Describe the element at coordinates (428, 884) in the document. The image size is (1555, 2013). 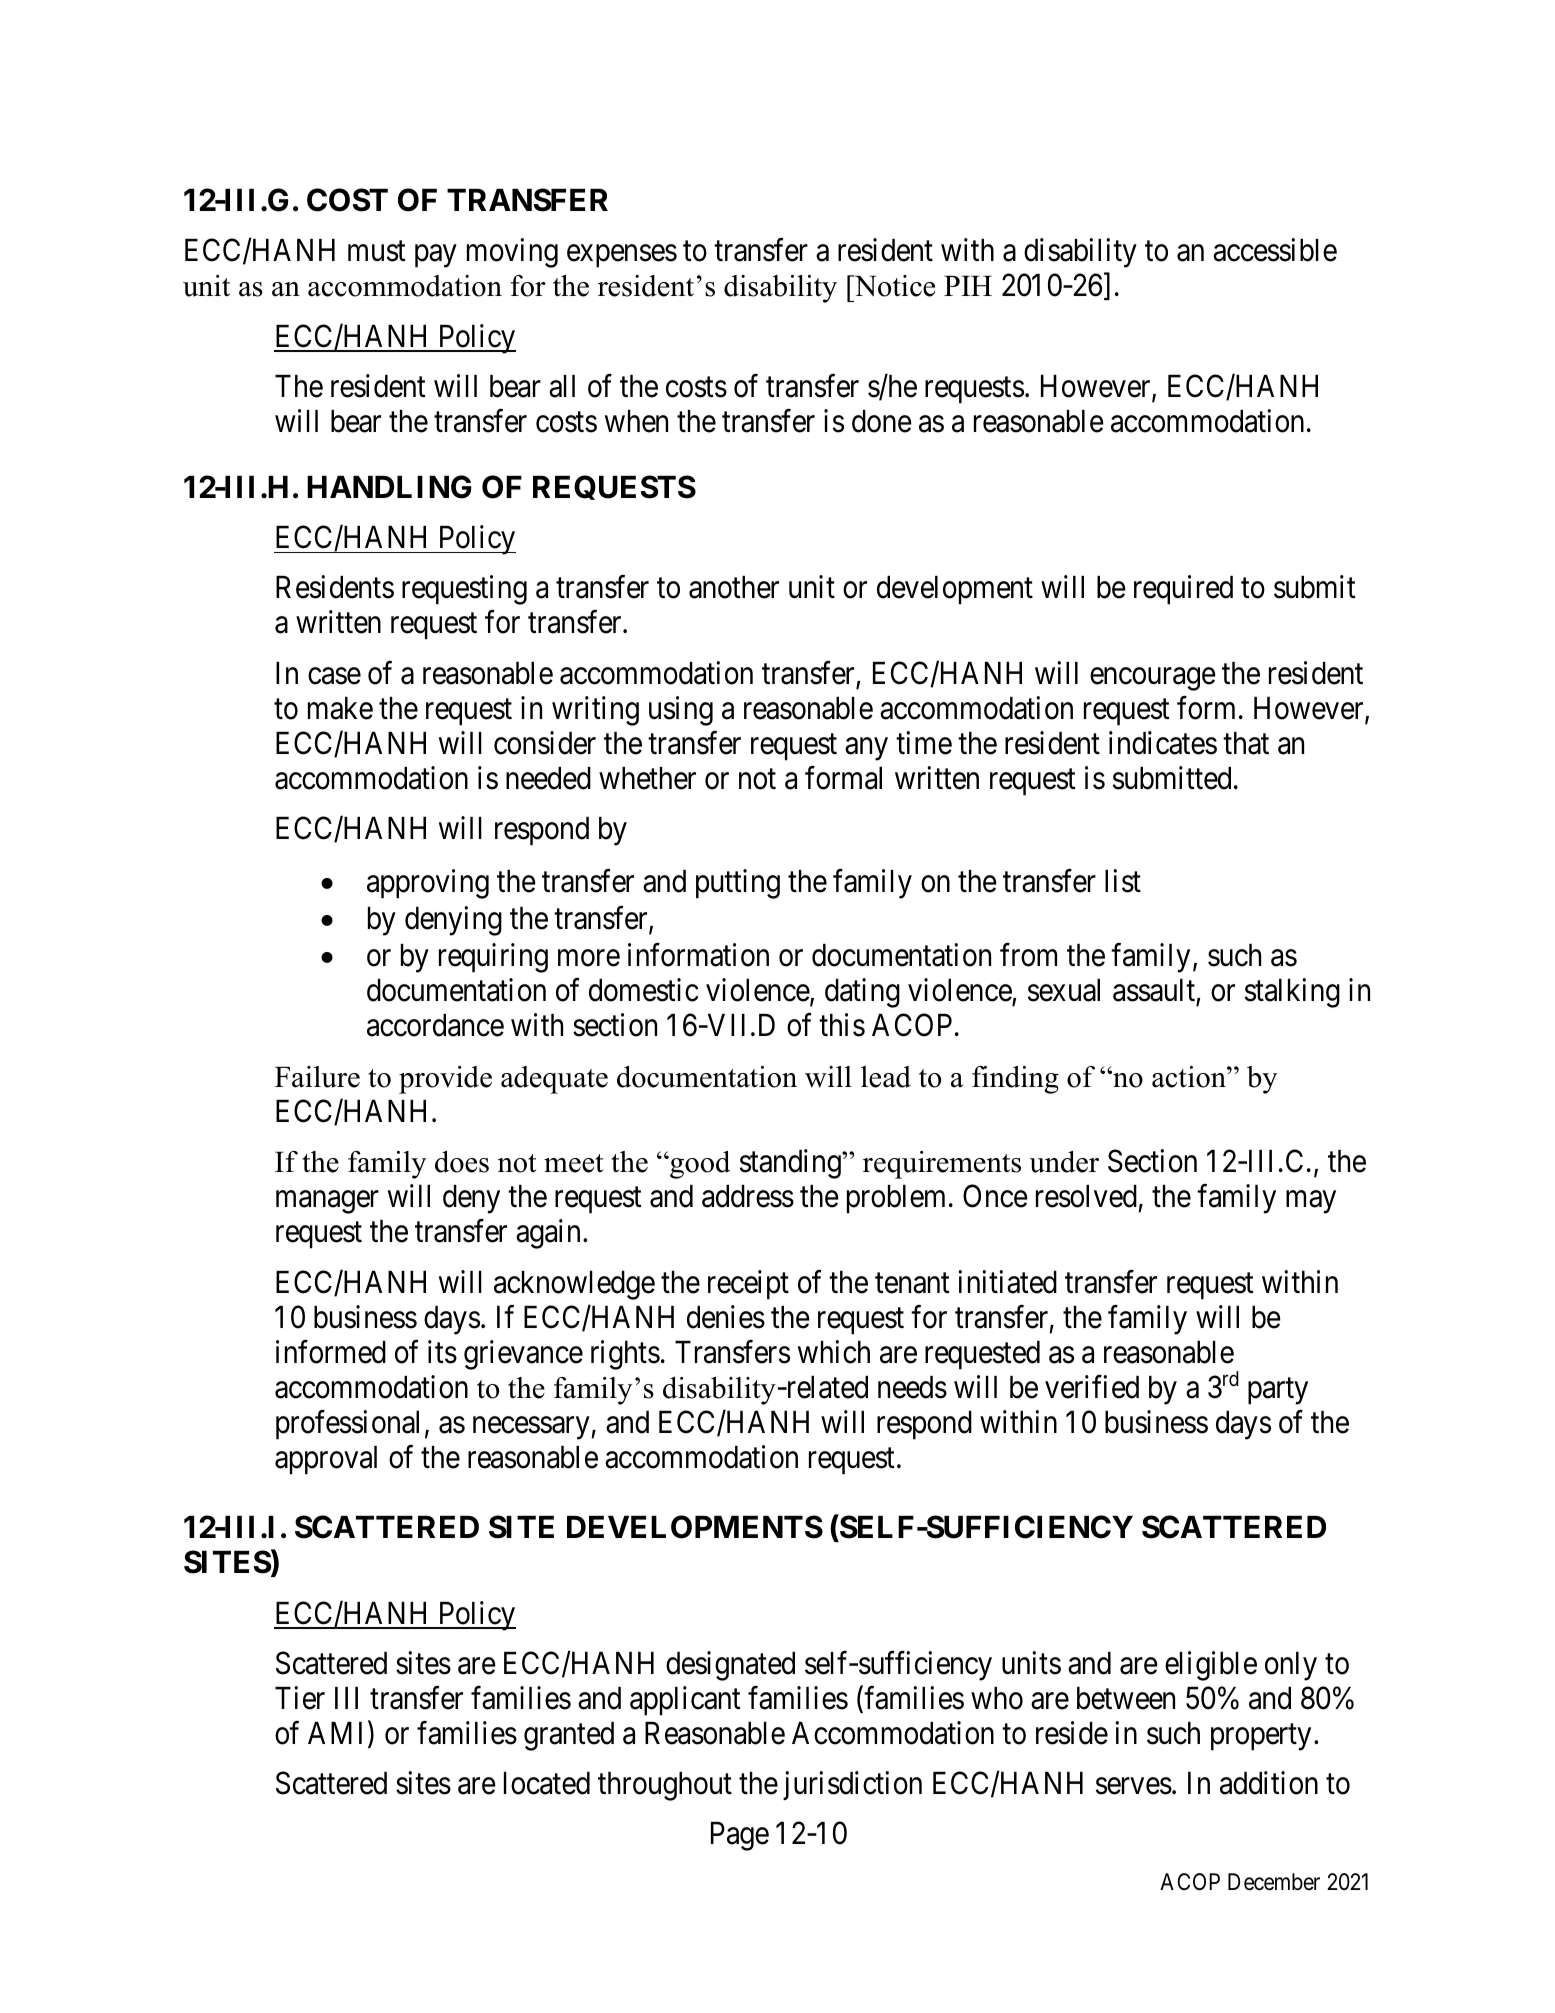
I see `approving` at that location.
